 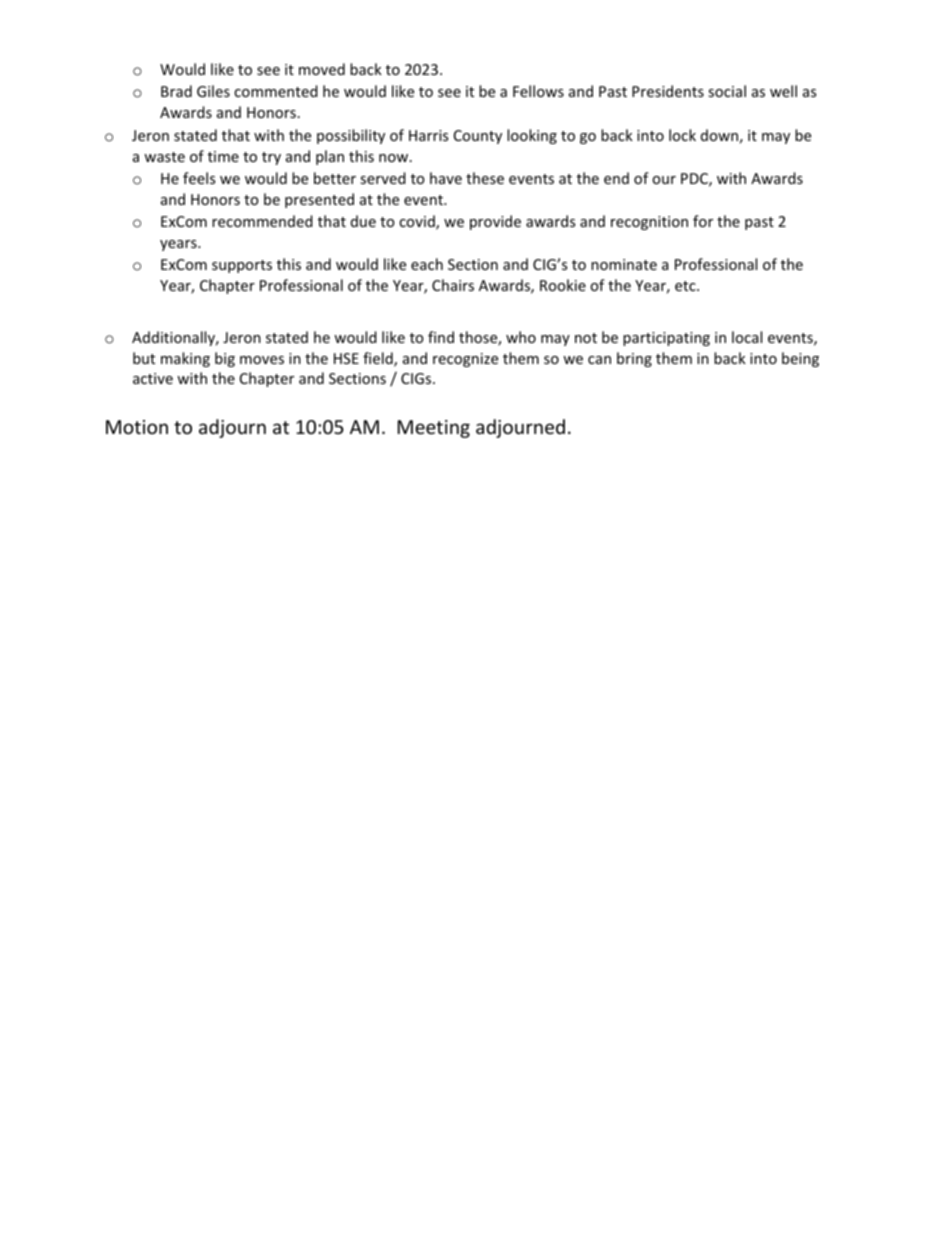 What do you see at coordinates (727, 91) in the screenshot?
I see `social` at bounding box center [727, 91].
